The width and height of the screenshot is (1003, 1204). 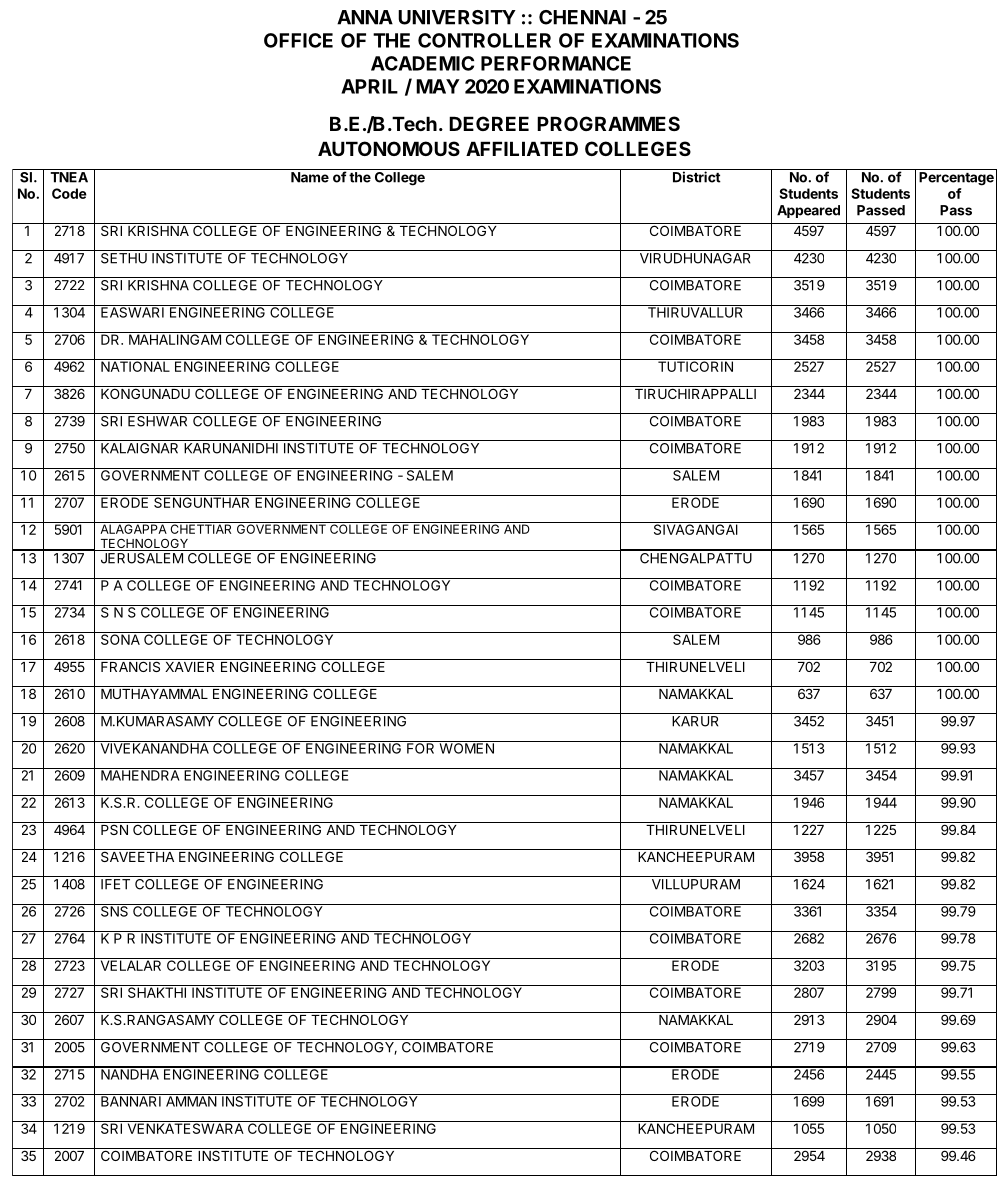 I want to click on AMMAN, so click(x=191, y=1100).
